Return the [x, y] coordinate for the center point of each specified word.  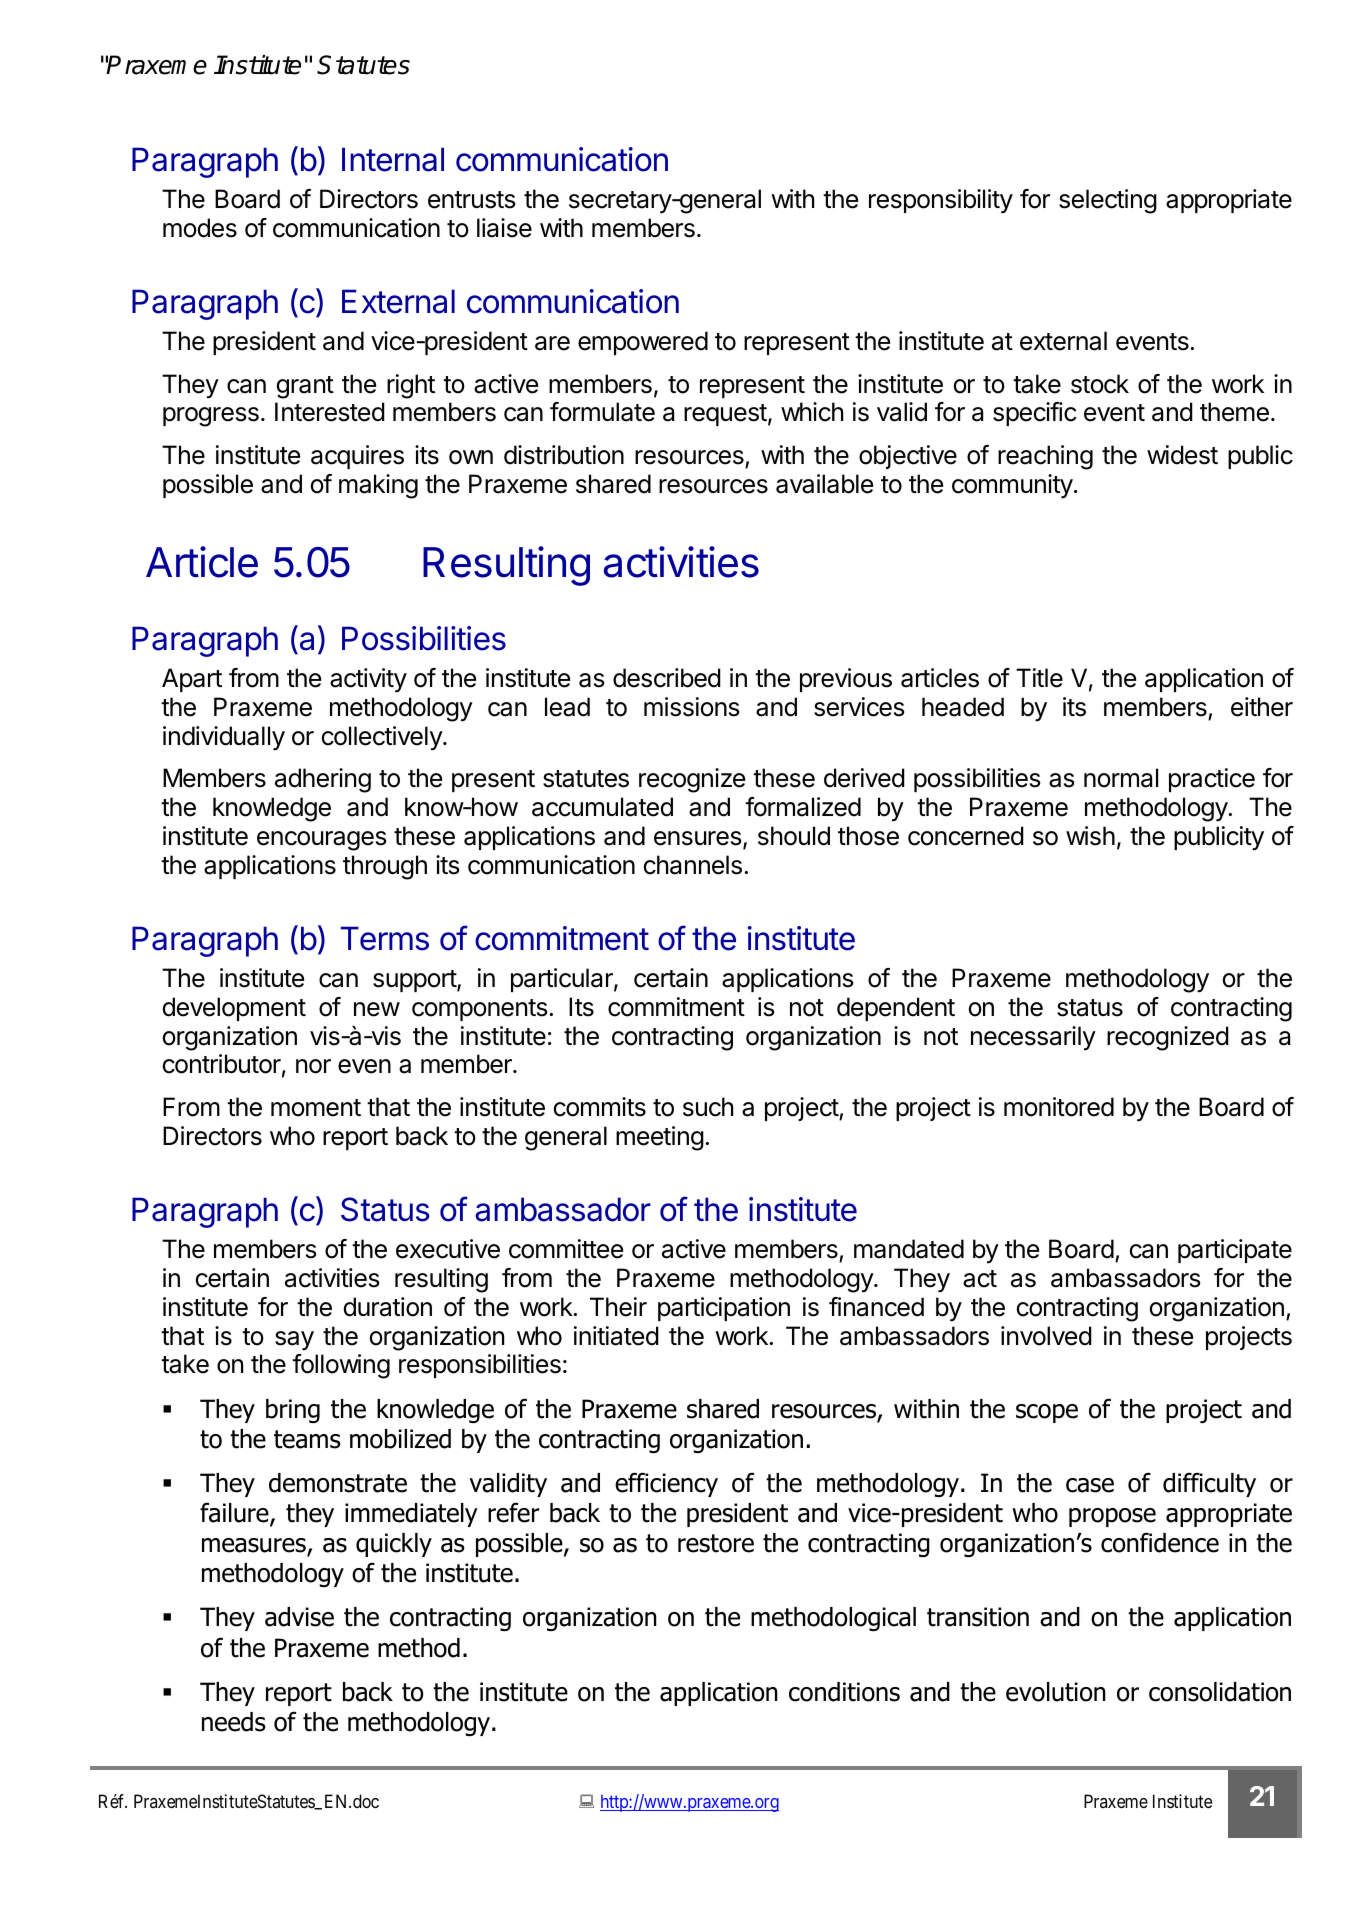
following [341, 1366]
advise [299, 1617]
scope [1047, 1413]
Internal [393, 159]
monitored [1059, 1107]
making [378, 486]
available [824, 484]
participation [724, 1309]
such [708, 1107]
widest [1182, 455]
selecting [1108, 201]
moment [316, 1108]
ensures [699, 839]
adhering [323, 780]
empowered [643, 343]
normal [1121, 778]
